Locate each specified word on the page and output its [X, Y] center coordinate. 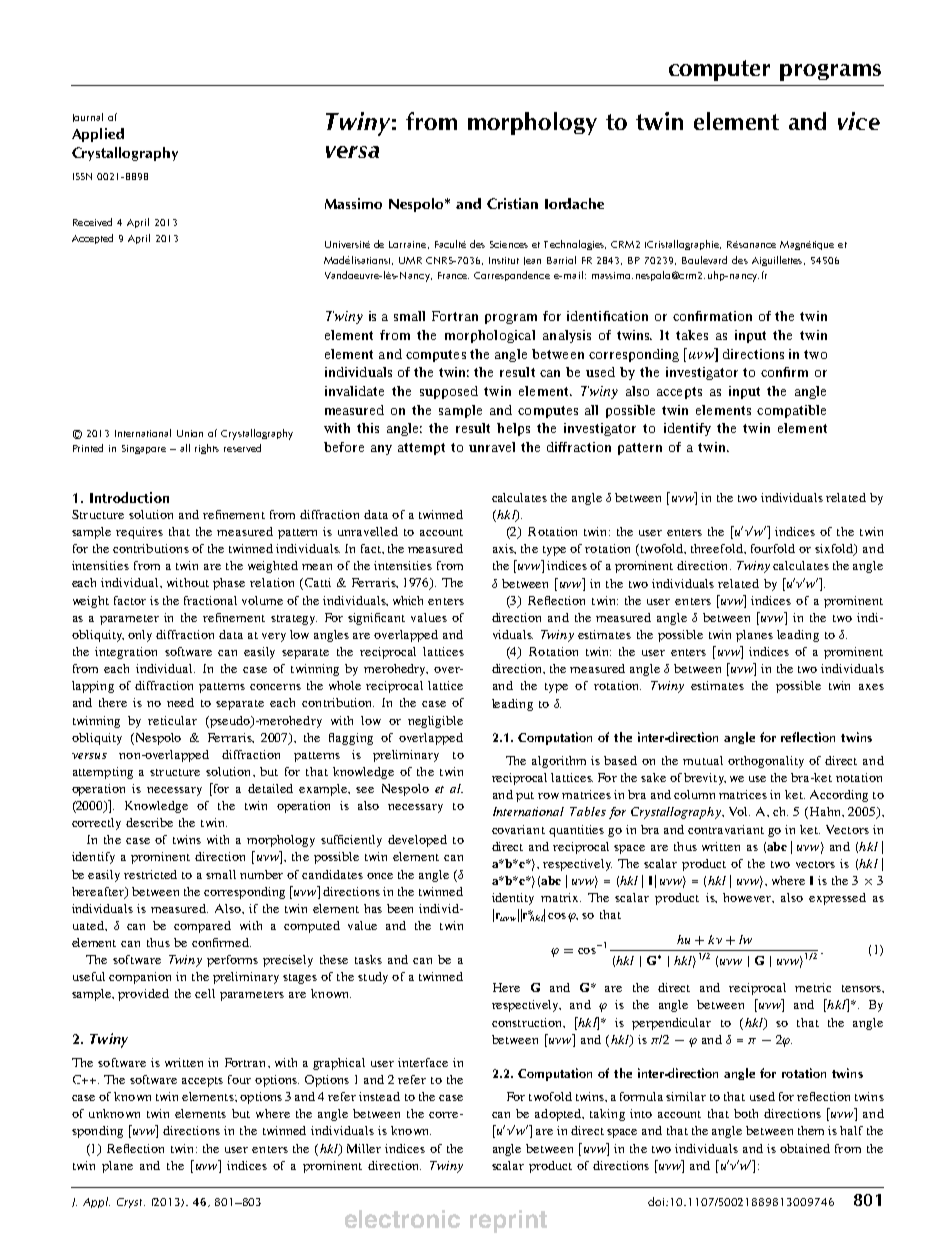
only [140, 636]
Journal [88, 117]
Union [190, 433]
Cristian [512, 203]
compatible [791, 411]
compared [202, 927]
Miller [364, 1148]
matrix [561, 897]
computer [719, 70]
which [408, 600]
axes [871, 687]
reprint [508, 1221]
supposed [449, 392]
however [748, 898]
